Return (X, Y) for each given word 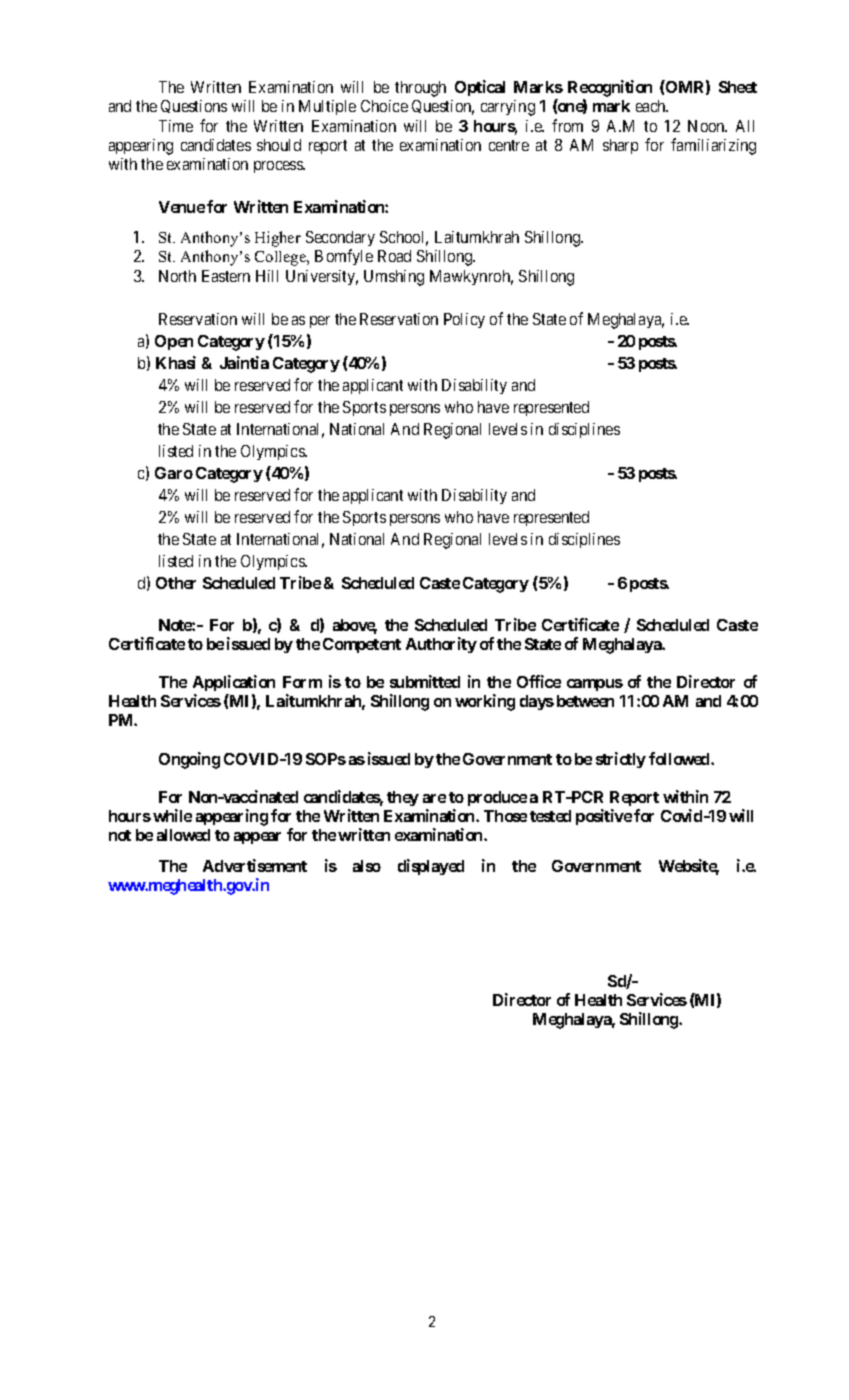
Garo (174, 473)
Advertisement (255, 865)
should (279, 145)
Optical (480, 88)
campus (595, 685)
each (652, 106)
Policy (464, 320)
